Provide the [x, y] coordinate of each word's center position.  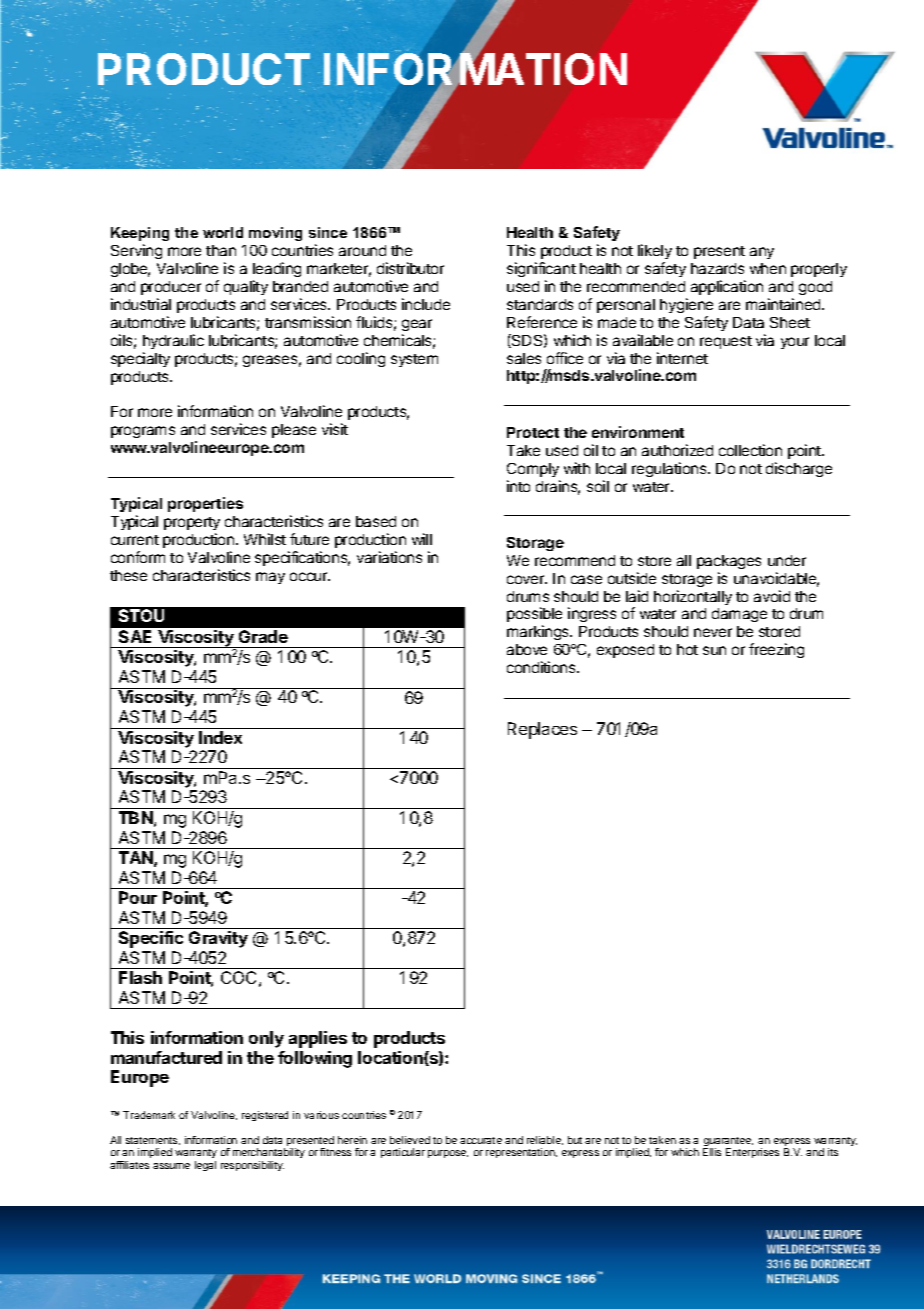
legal [205, 1166]
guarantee [728, 1143]
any [762, 253]
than [221, 250]
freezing [776, 650]
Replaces [542, 730]
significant [541, 271]
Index [220, 737]
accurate [481, 1140]
